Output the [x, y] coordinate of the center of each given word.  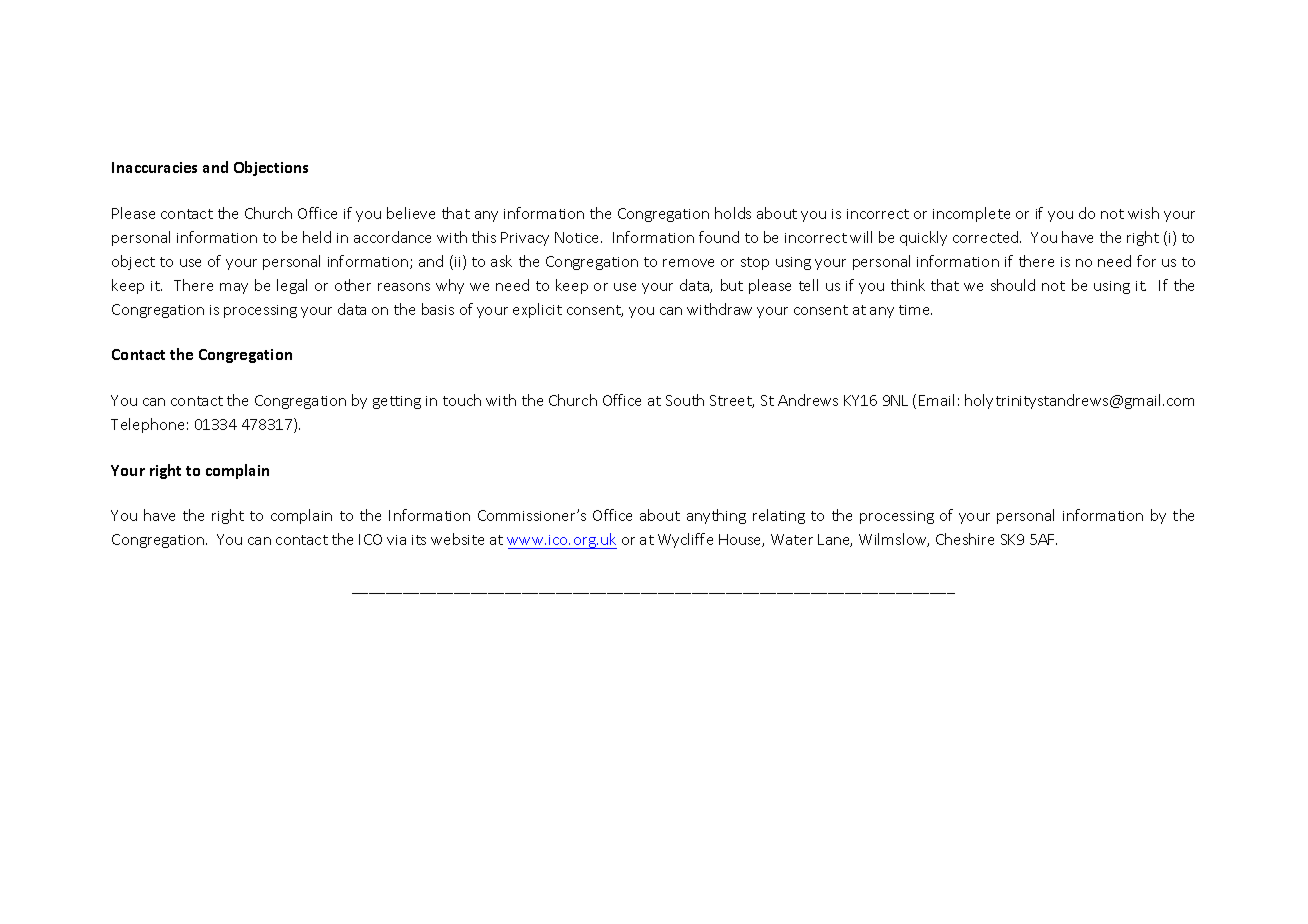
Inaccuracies [154, 167]
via [396, 540]
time [915, 310]
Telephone [147, 425]
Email [936, 400]
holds [733, 213]
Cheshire [965, 539]
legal [292, 286]
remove [688, 263]
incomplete [971, 214]
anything [716, 516]
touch [462, 400]
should [1013, 285]
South [685, 400]
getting [397, 402]
